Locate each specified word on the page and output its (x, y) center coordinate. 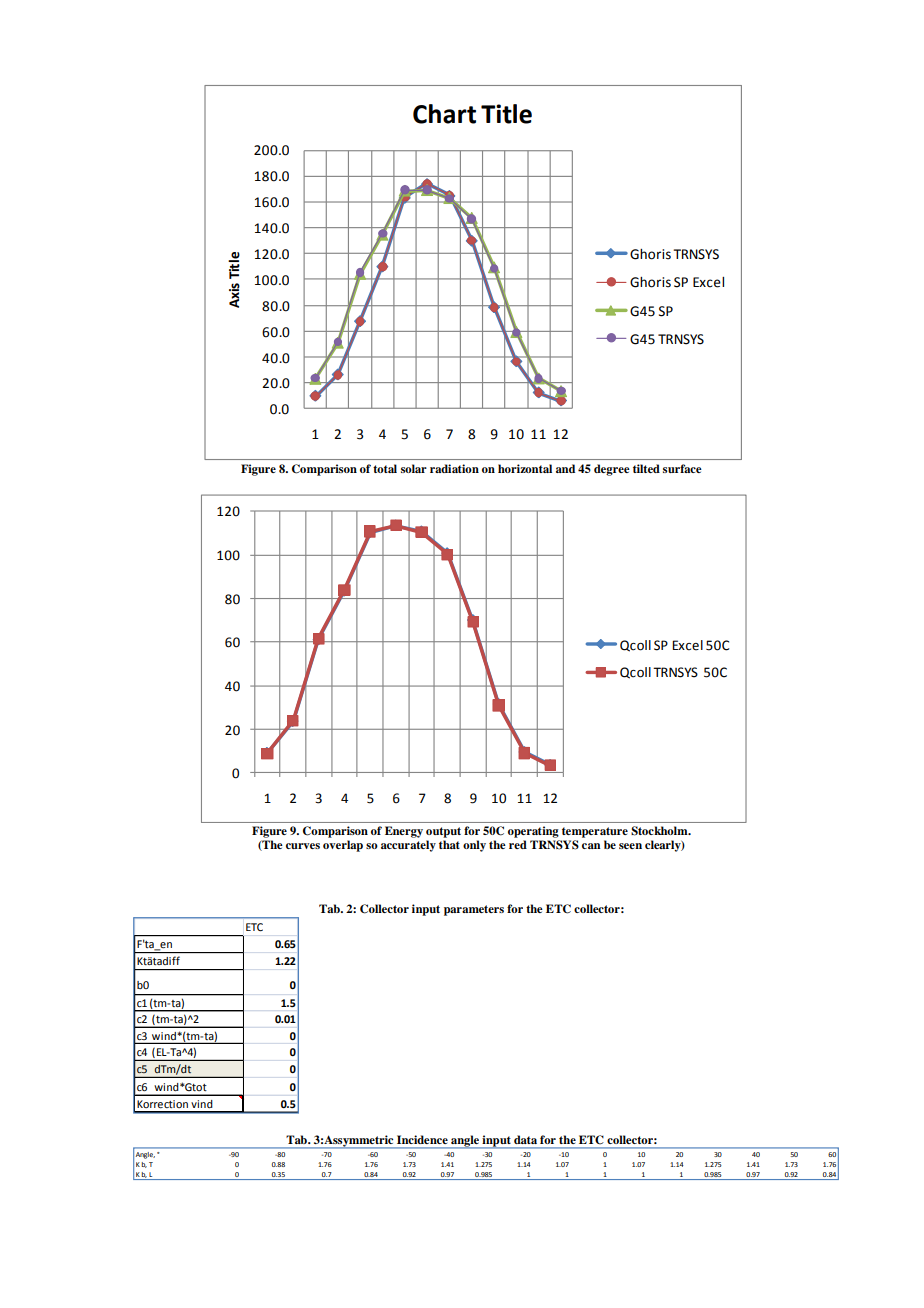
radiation (454, 468)
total (385, 468)
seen (630, 846)
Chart (444, 114)
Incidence (422, 1139)
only (474, 846)
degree (612, 470)
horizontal (525, 468)
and (565, 468)
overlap (343, 846)
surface (682, 468)
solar (414, 468)
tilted (646, 468)
